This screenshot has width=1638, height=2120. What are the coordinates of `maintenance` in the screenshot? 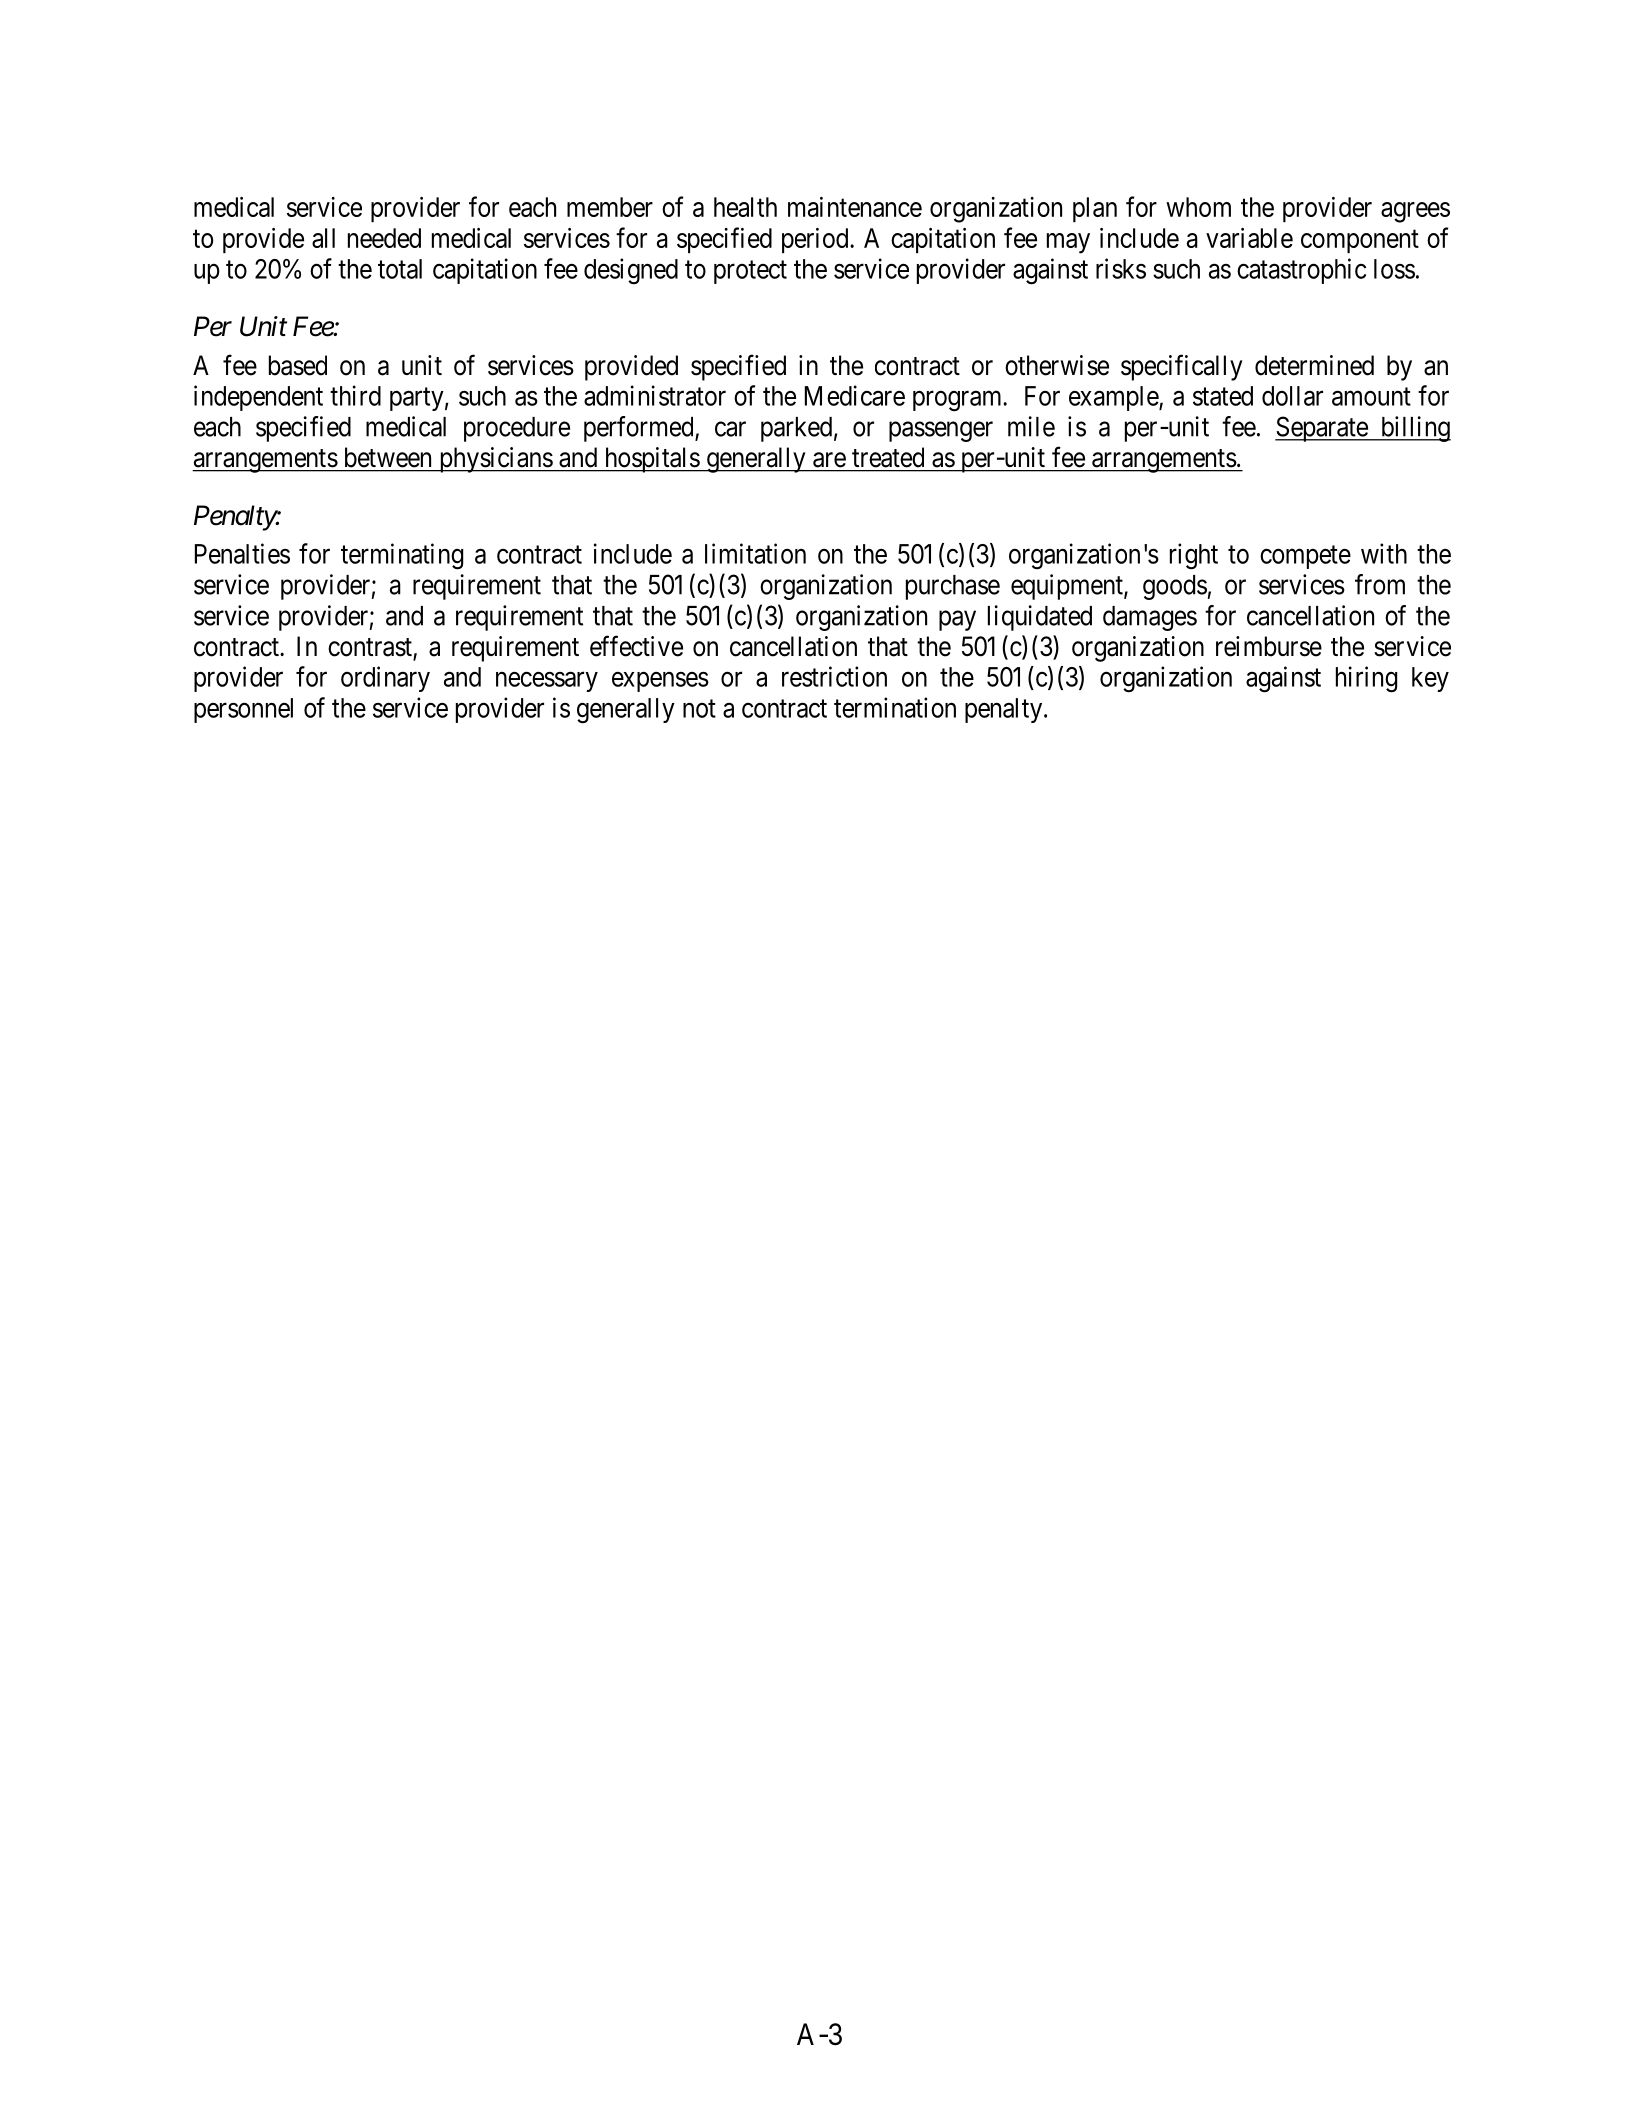 It's located at (855, 207).
